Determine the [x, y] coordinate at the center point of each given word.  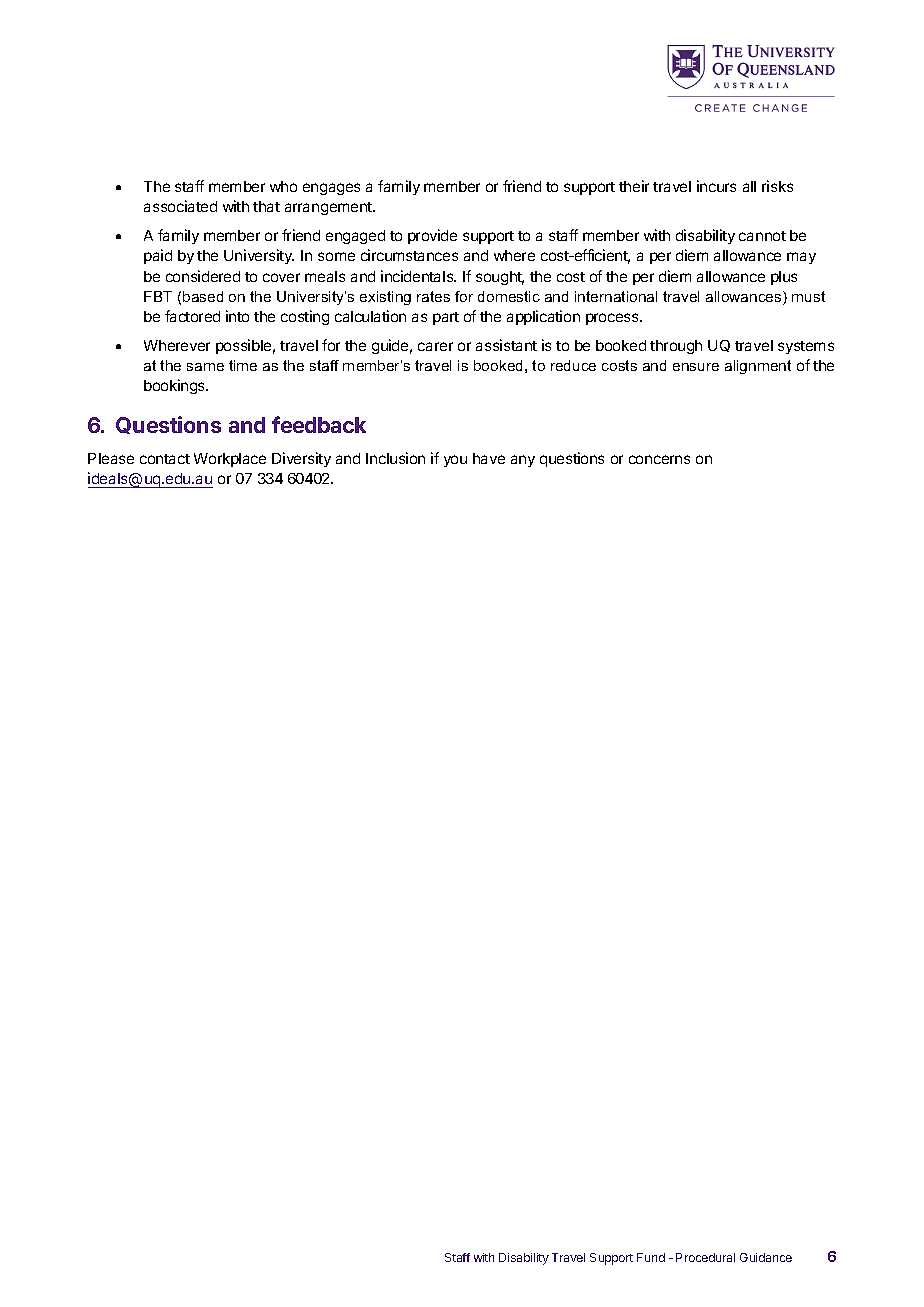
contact [165, 459]
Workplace [230, 460]
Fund [651, 1257]
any [523, 461]
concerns [659, 459]
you [455, 461]
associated [180, 206]
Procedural [705, 1257]
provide [432, 236]
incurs [716, 186]
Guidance [766, 1257]
